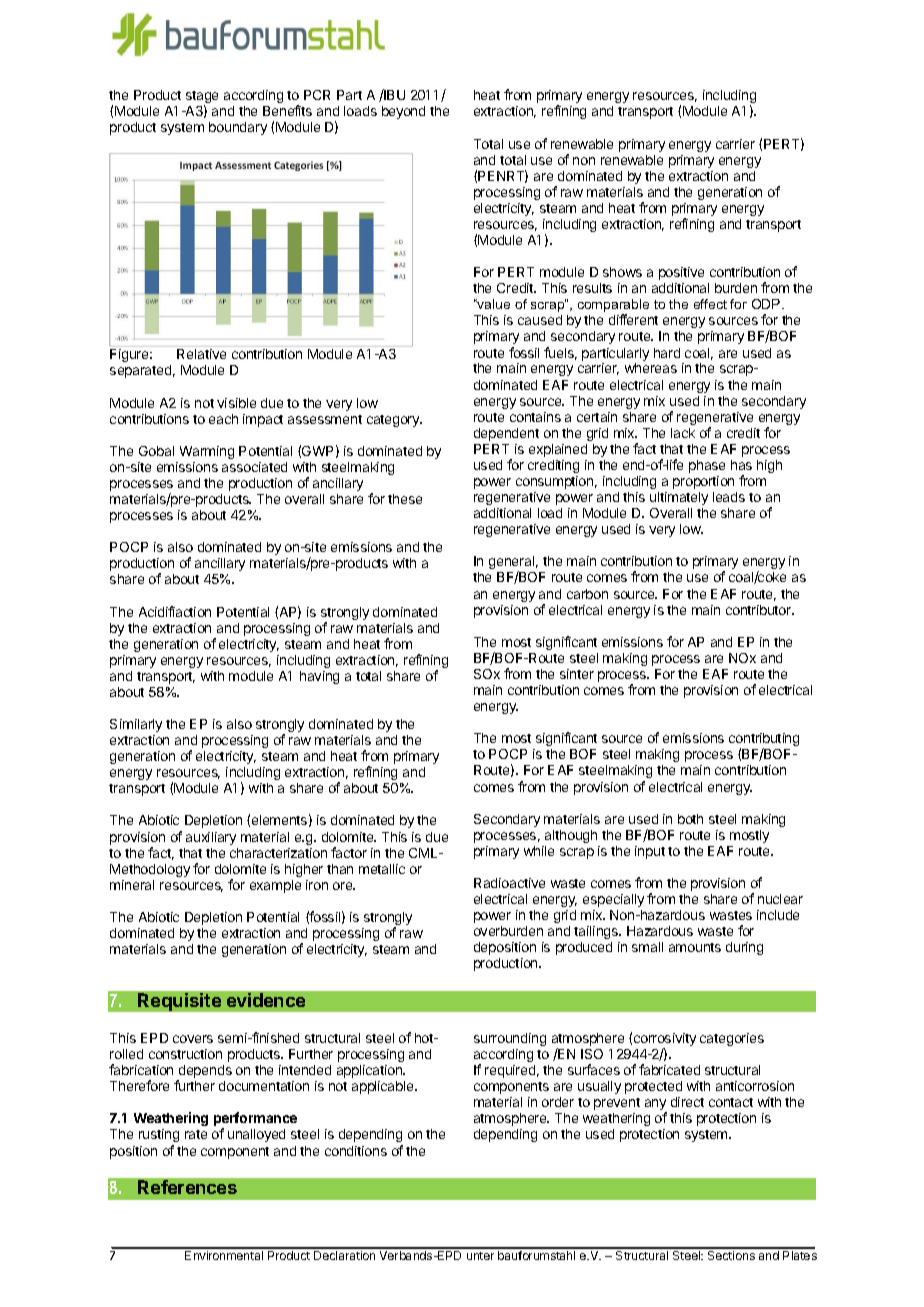  Describe the element at coordinates (760, 610) in the screenshot. I see `contributor` at that location.
